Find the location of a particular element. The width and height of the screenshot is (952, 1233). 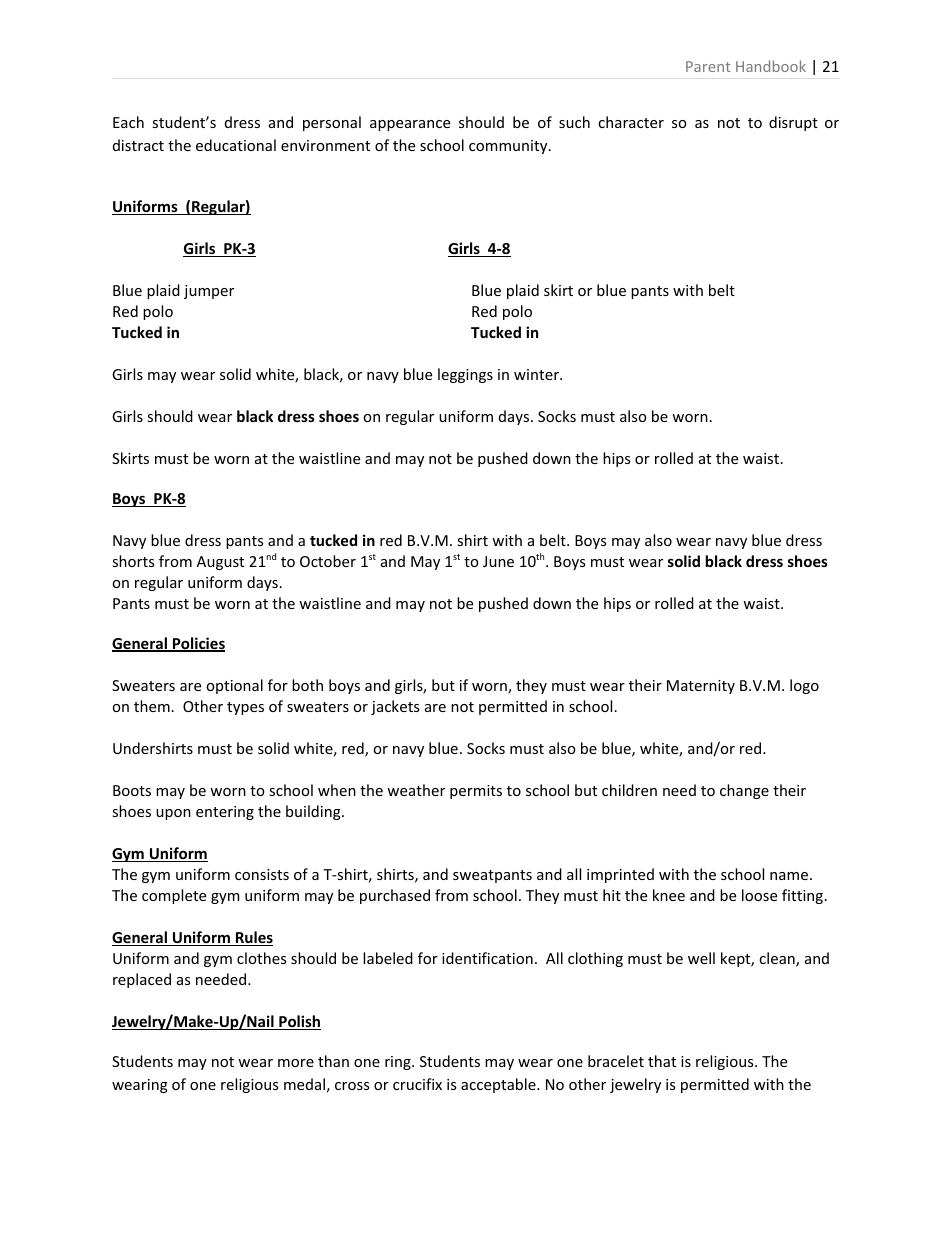

acceptable is located at coordinates (499, 1085).
